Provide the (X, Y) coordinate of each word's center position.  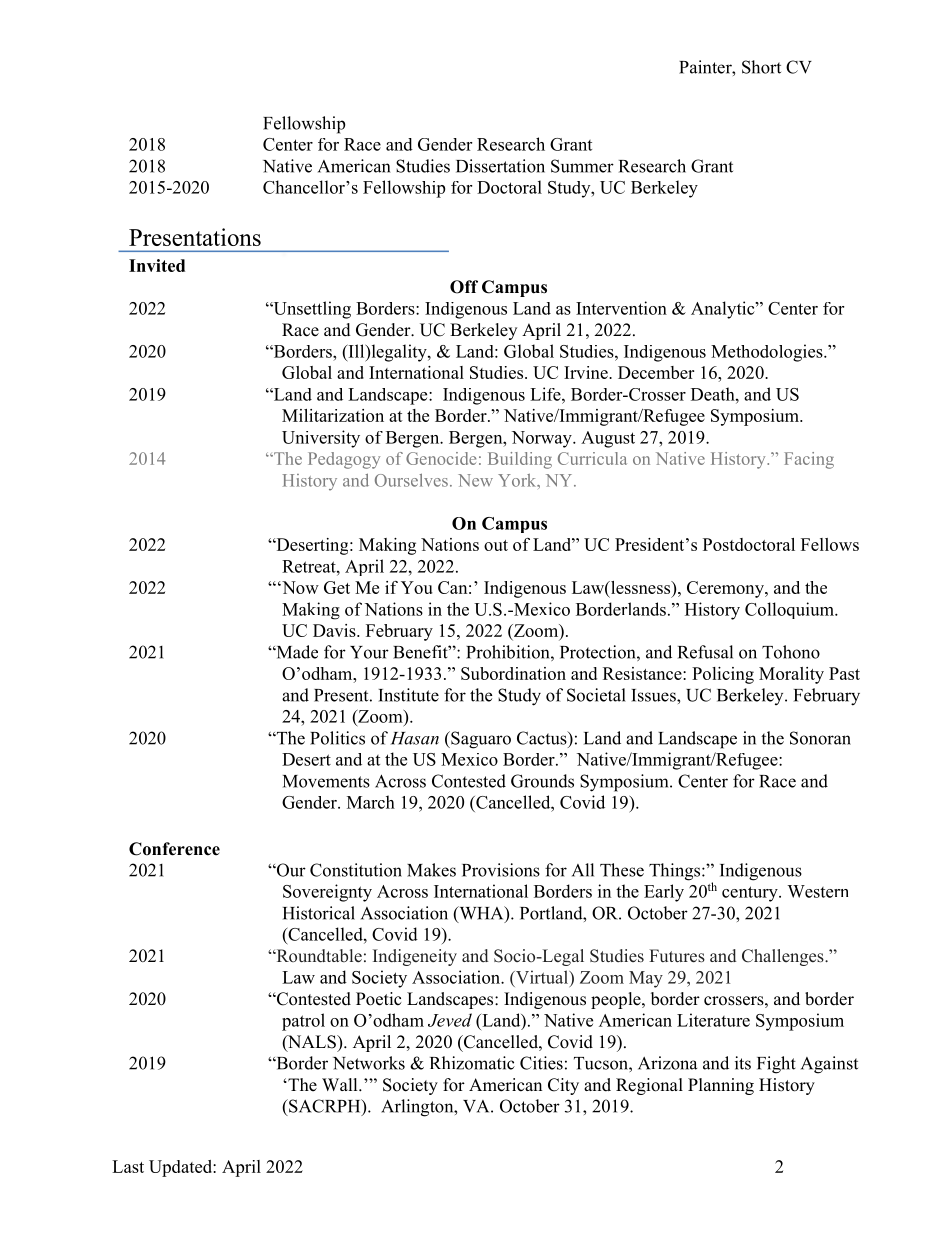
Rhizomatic (472, 1063)
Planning (721, 1086)
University (321, 439)
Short (761, 67)
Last (128, 1166)
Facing (809, 460)
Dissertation (500, 166)
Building (520, 460)
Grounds (542, 781)
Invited (157, 265)
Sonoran (820, 738)
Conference (174, 849)
